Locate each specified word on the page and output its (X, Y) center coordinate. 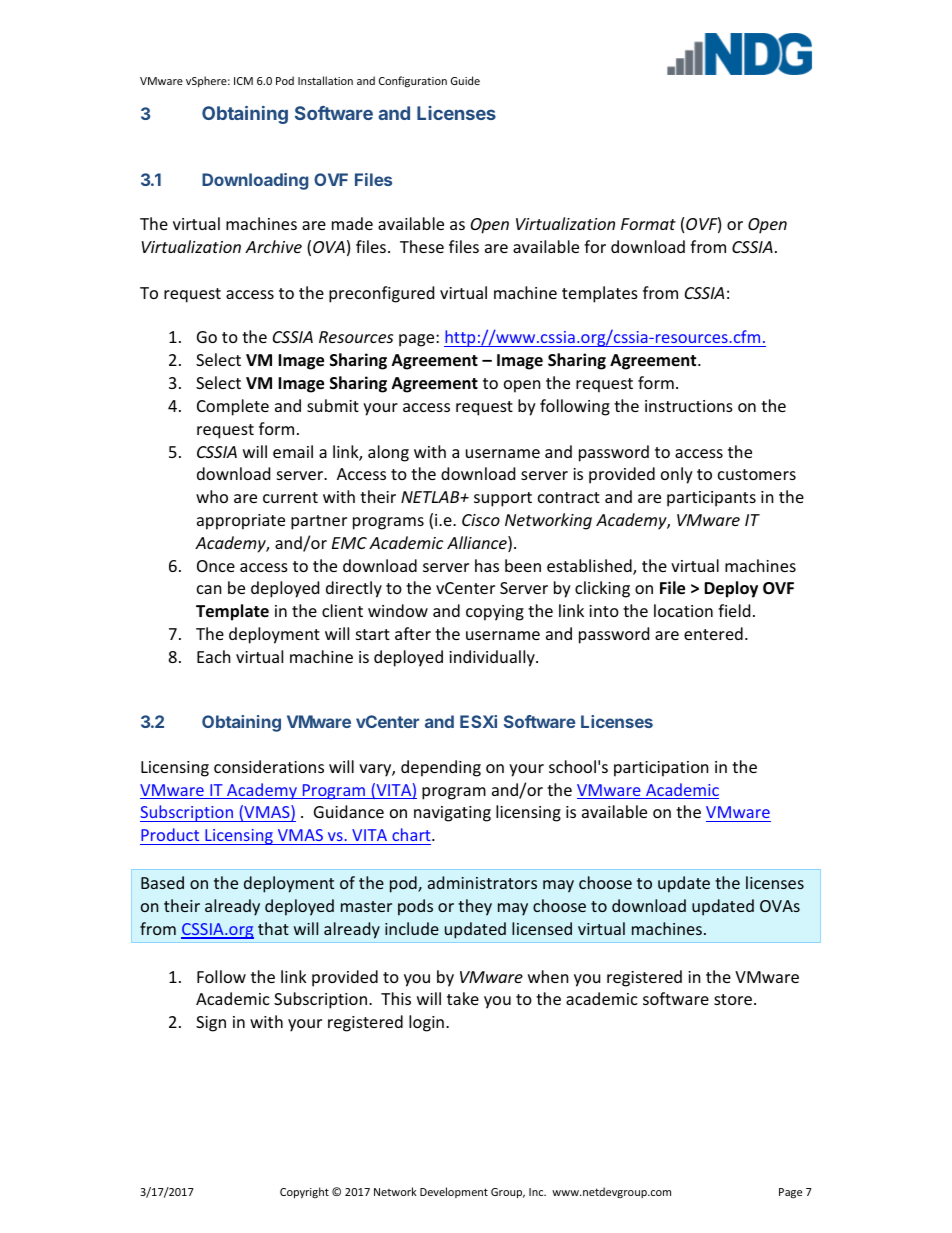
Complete (233, 407)
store (734, 999)
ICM (243, 81)
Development (454, 1192)
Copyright (304, 1192)
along (388, 453)
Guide (465, 80)
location (683, 610)
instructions (689, 406)
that (273, 928)
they (475, 907)
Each (214, 656)
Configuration (413, 81)
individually (493, 658)
